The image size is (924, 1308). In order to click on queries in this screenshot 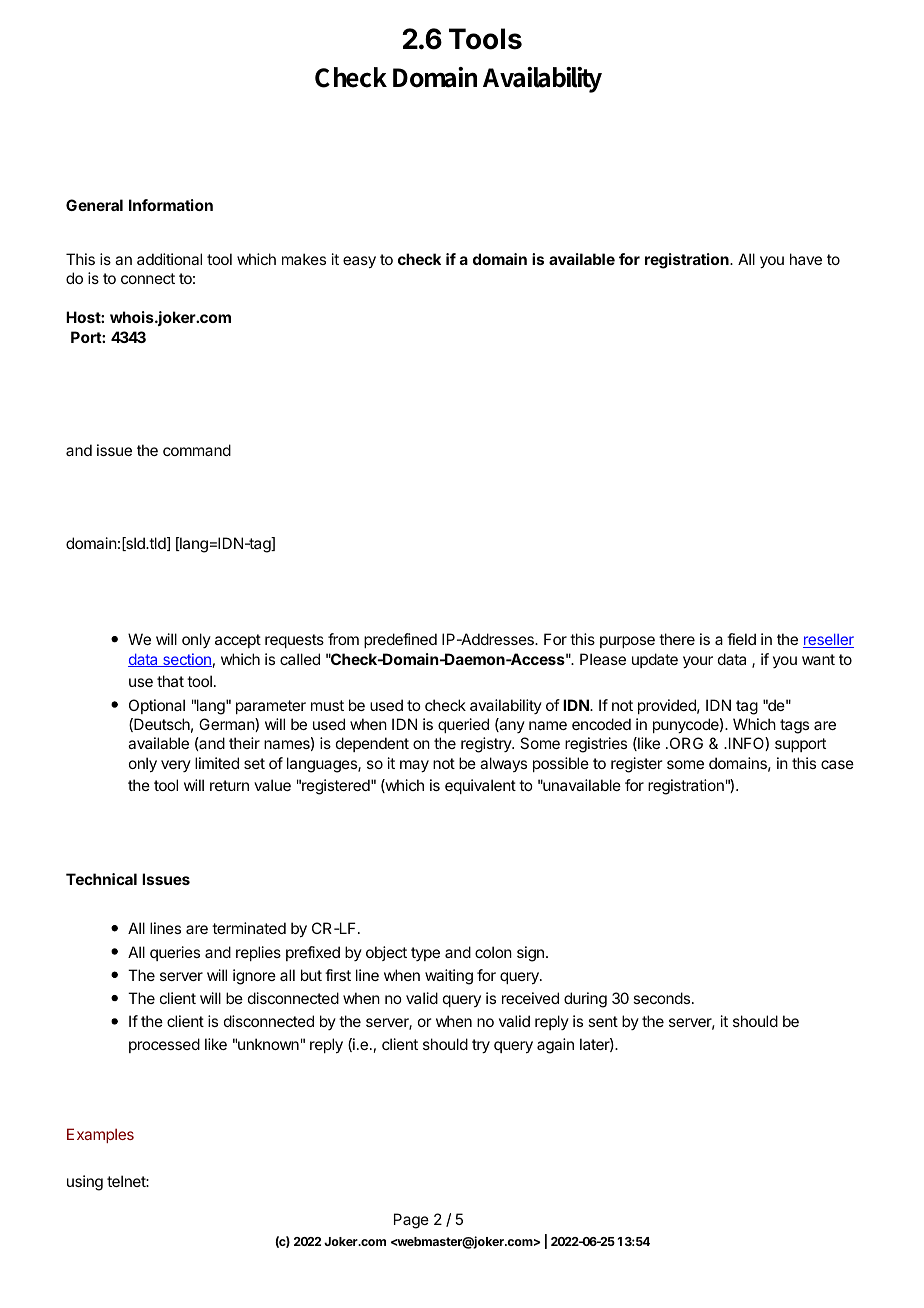, I will do `click(175, 953)`.
